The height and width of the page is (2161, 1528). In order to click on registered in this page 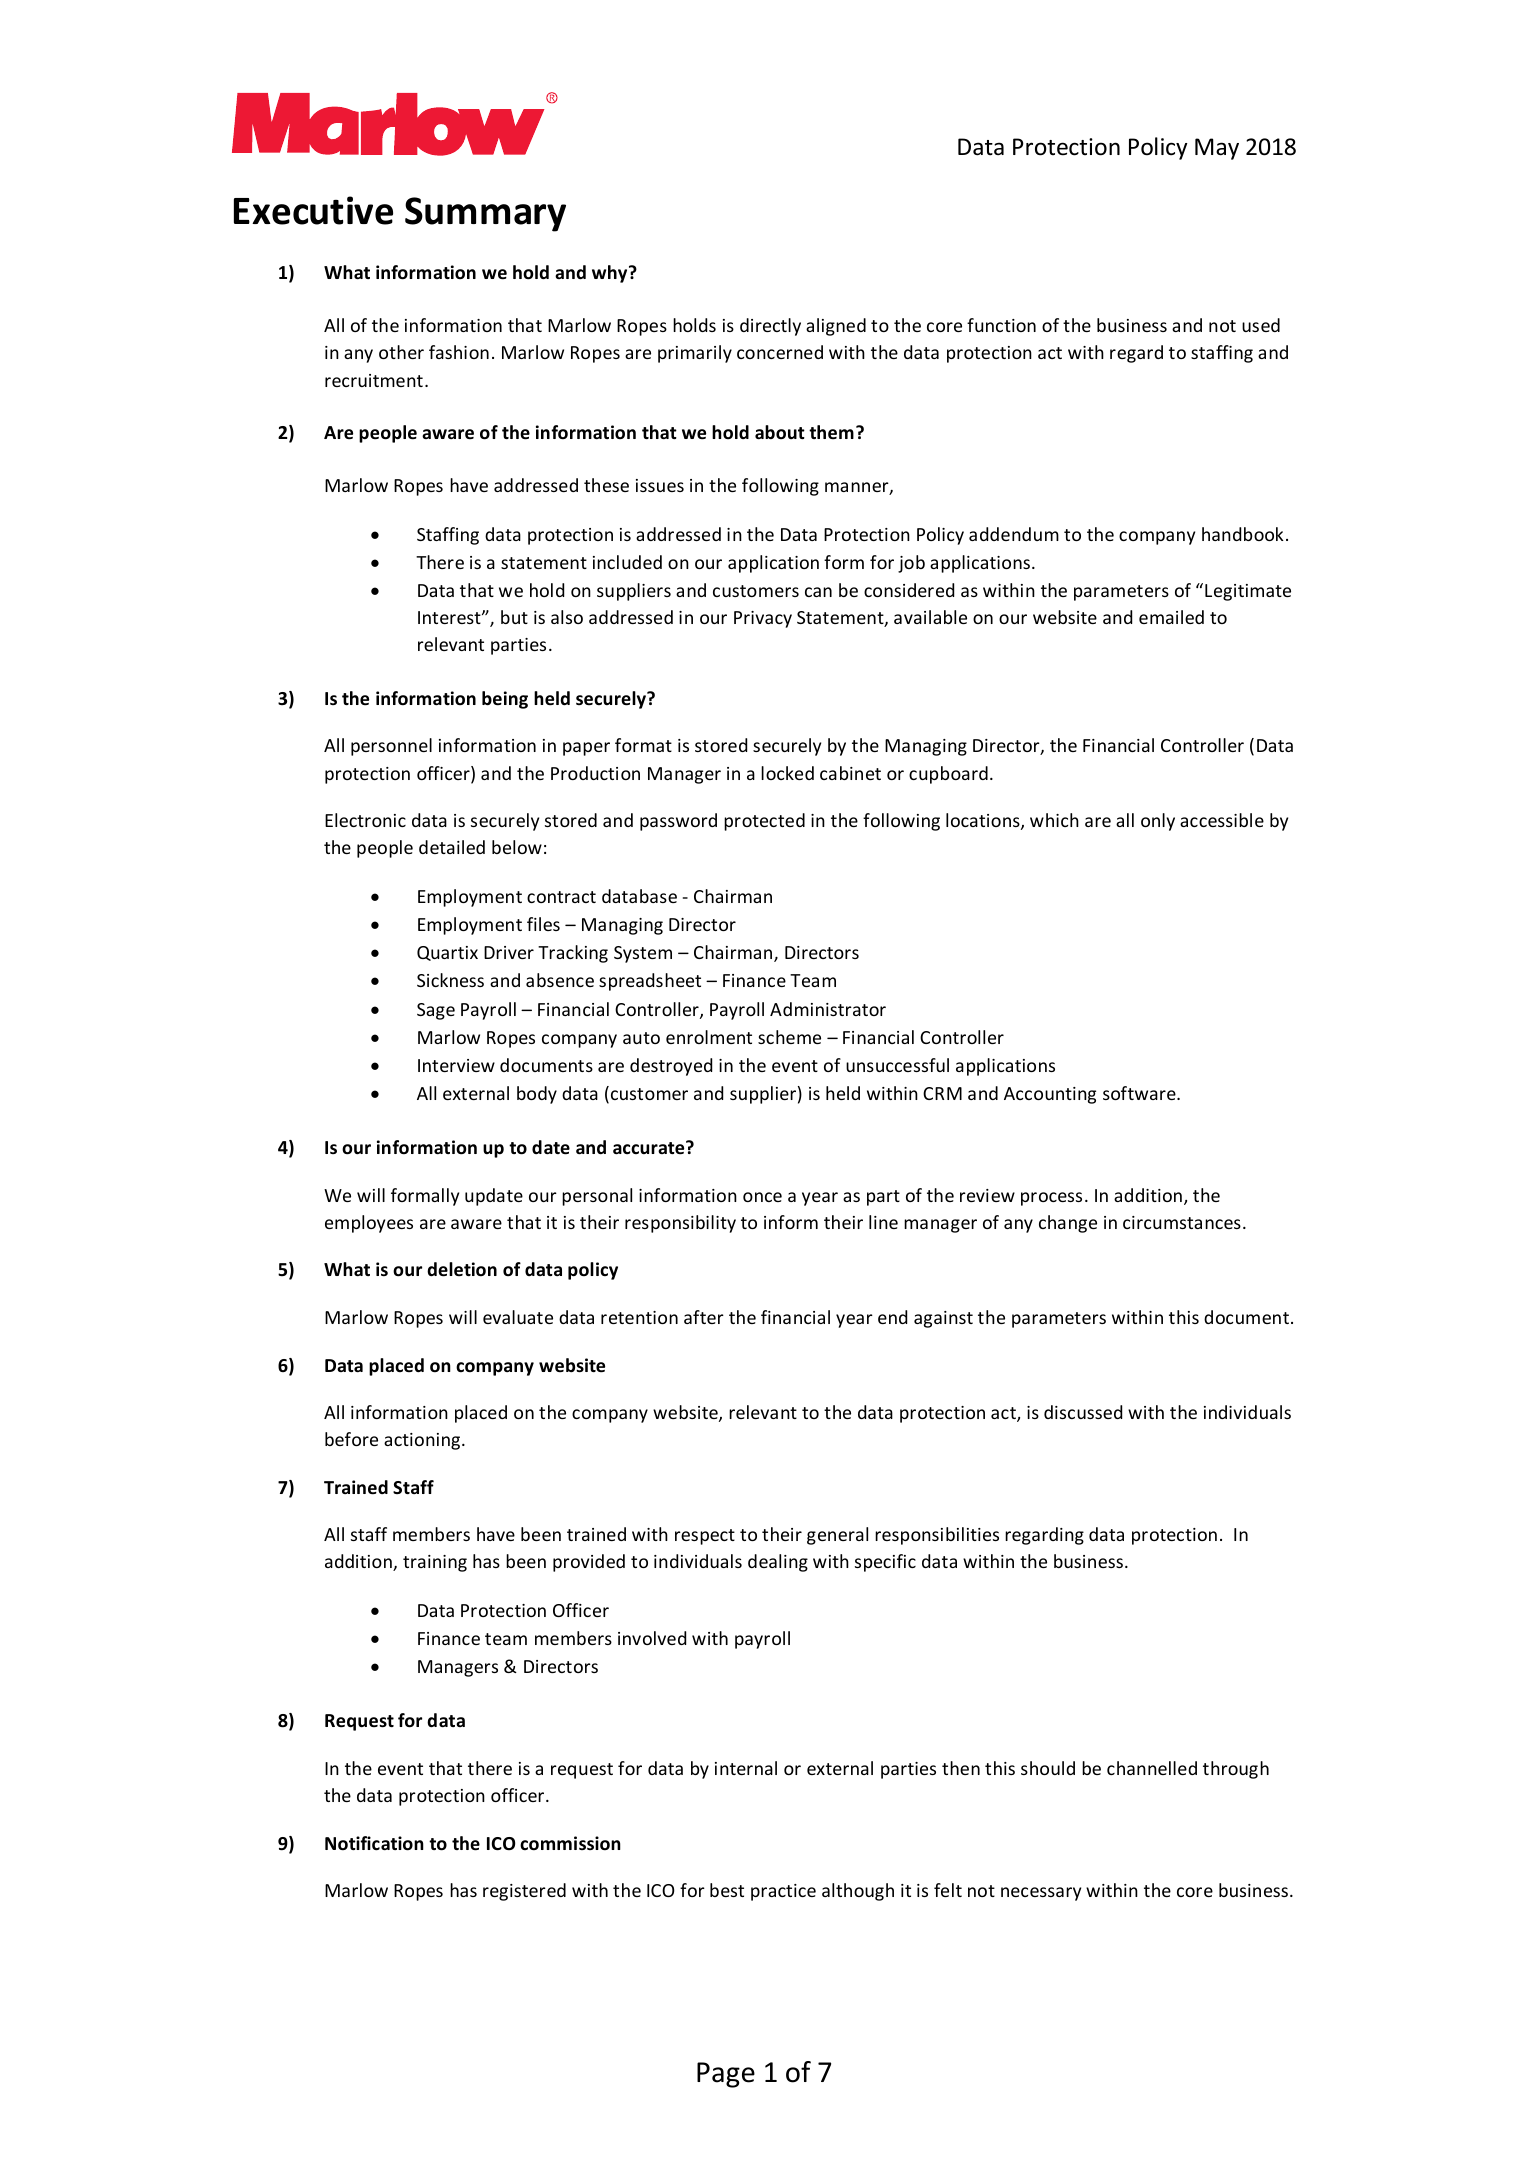, I will do `click(524, 1892)`.
